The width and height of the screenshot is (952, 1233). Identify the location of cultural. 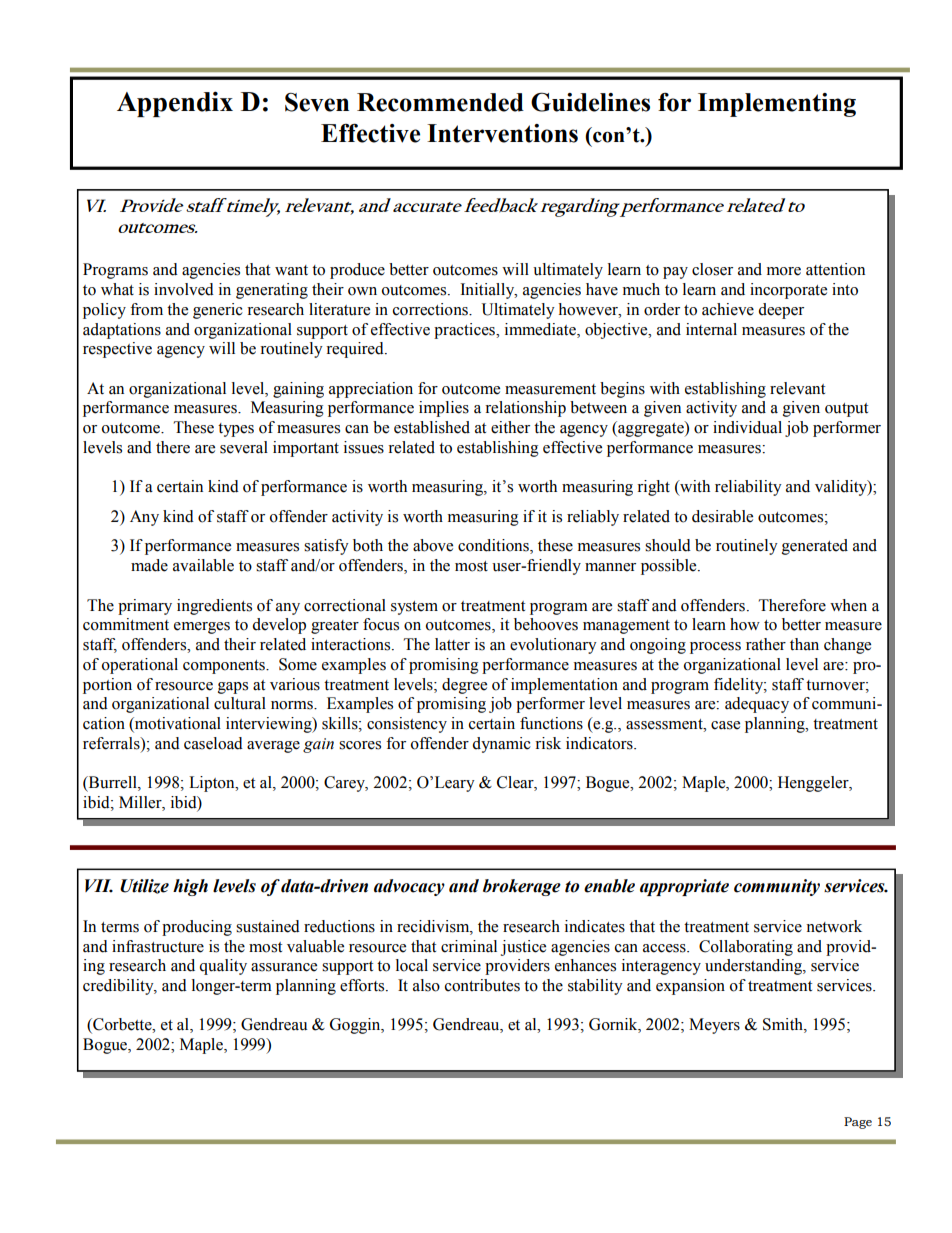
(240, 703).
